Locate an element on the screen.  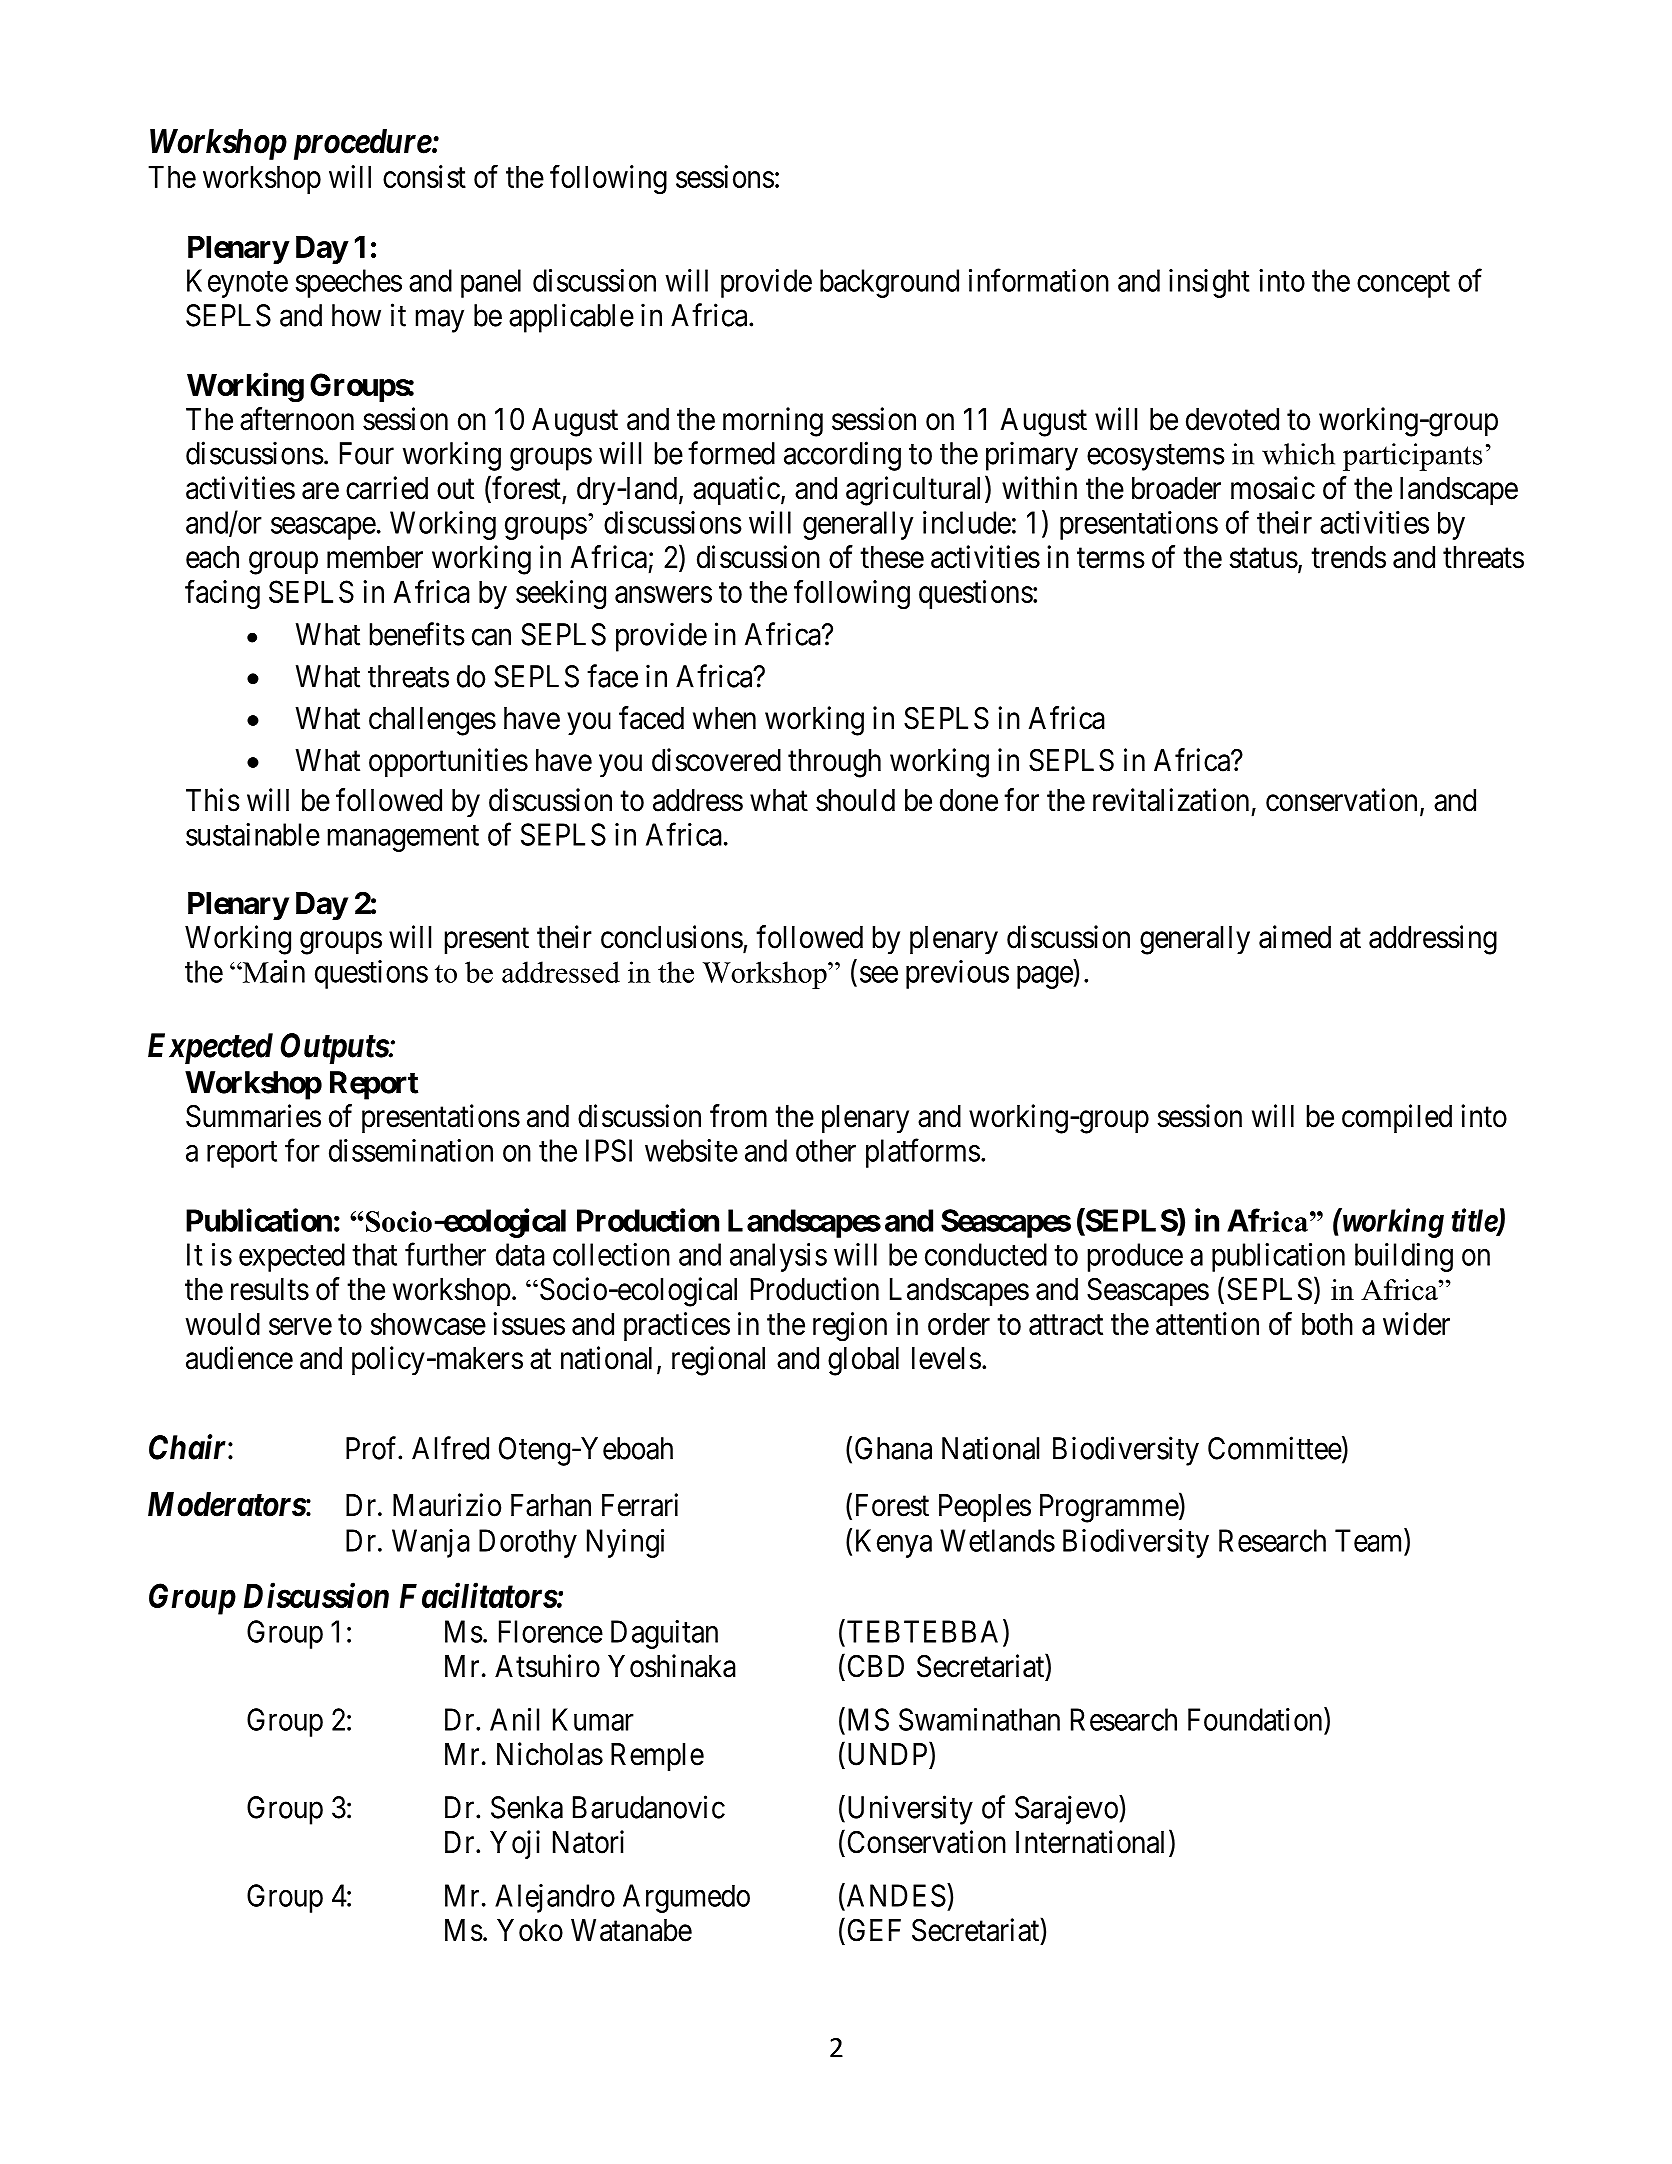
procedure is located at coordinates (363, 144).
